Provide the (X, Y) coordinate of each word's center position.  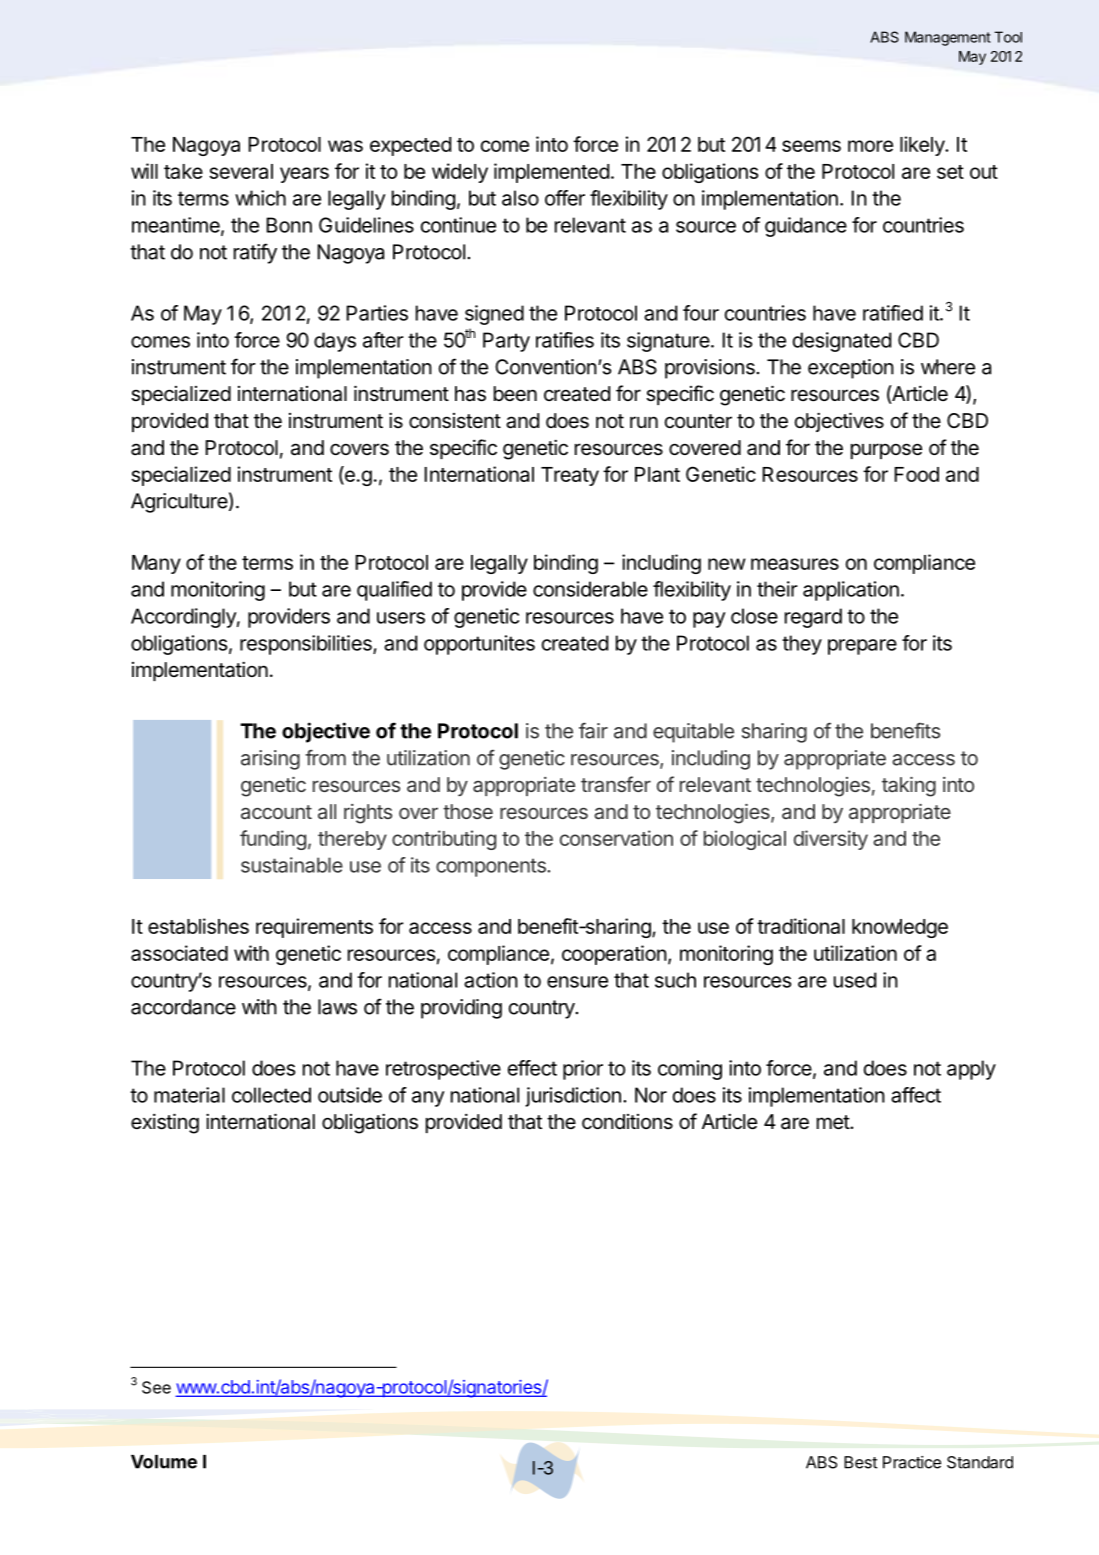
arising (270, 760)
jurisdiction (573, 1097)
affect (916, 1095)
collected (271, 1095)
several (241, 171)
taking (909, 787)
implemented (551, 173)
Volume (164, 1462)
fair (593, 730)
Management (948, 38)
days (335, 342)
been (515, 393)
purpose (886, 451)
